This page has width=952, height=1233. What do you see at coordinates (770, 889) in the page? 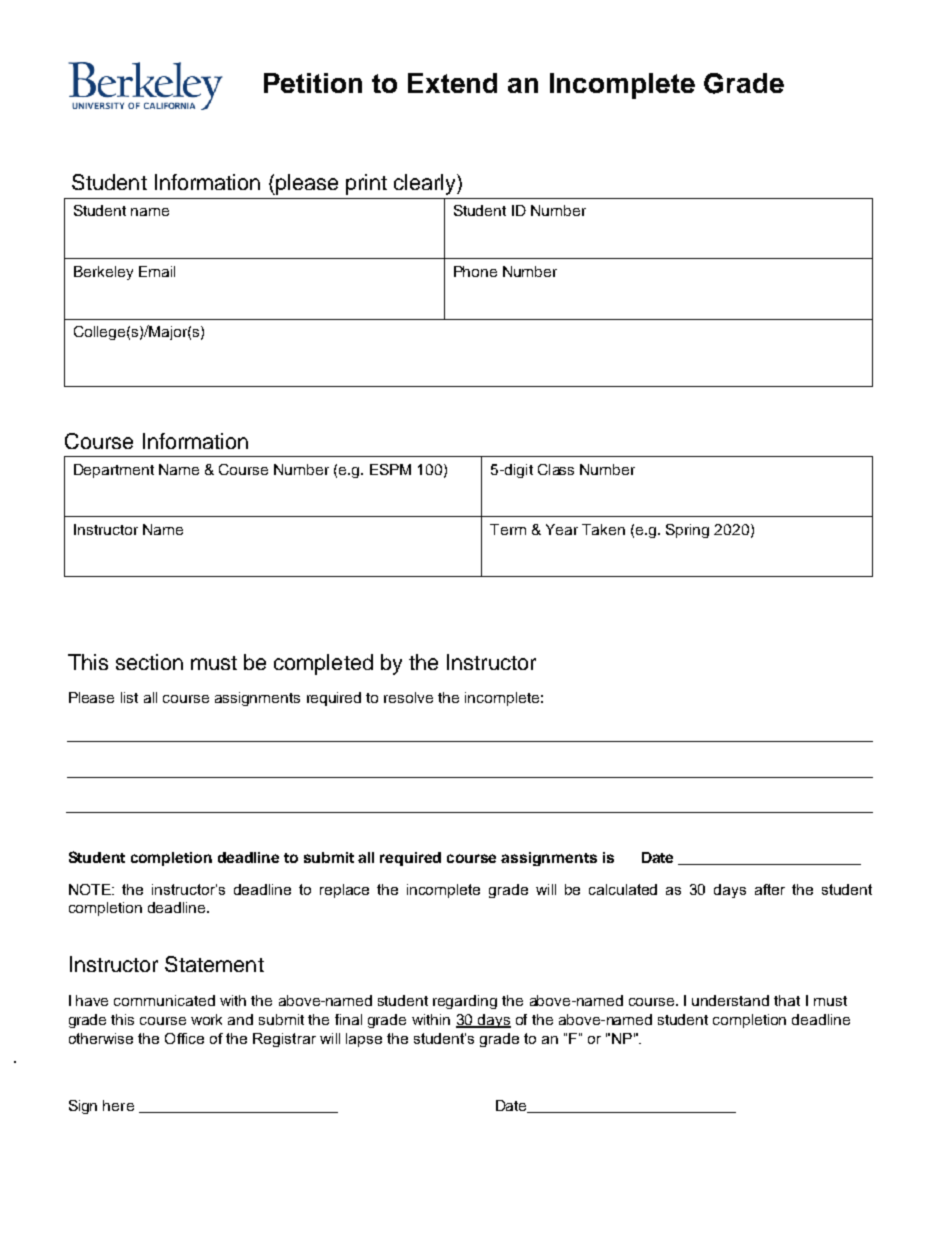
I see `after` at bounding box center [770, 889].
